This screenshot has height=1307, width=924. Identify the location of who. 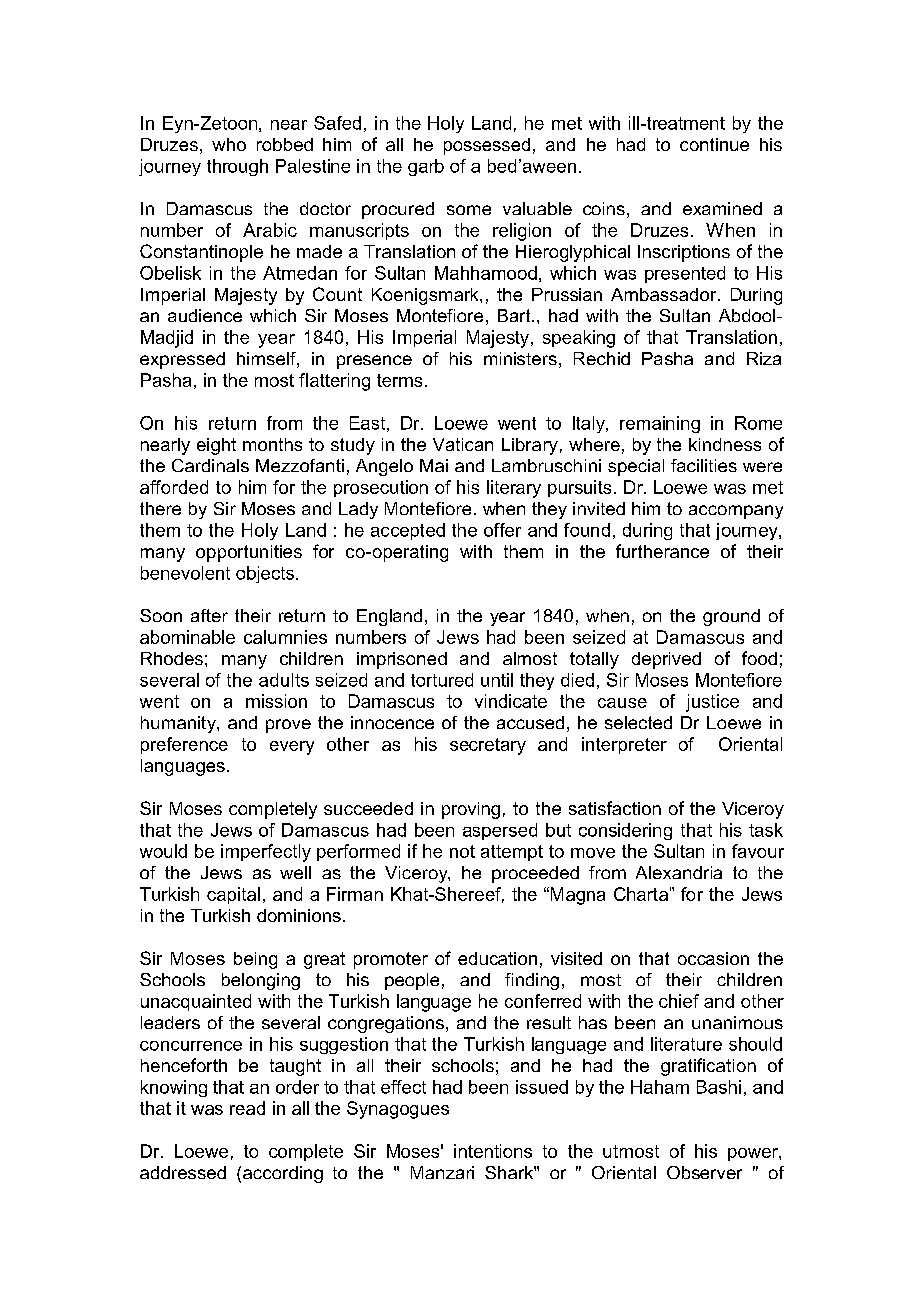
(229, 144).
